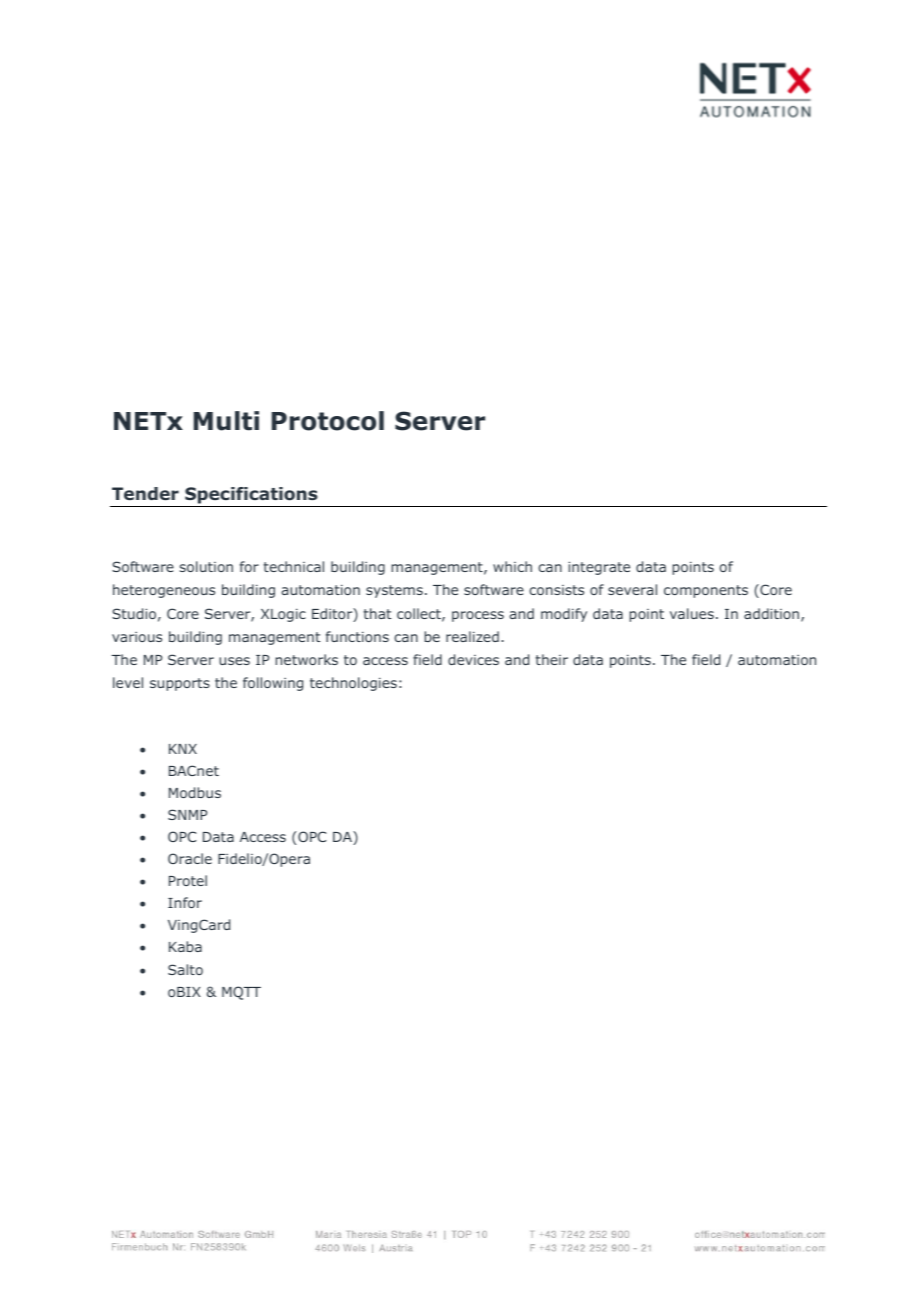 Image resolution: width=924 pixels, height=1308 pixels. What do you see at coordinates (241, 993) in the screenshot?
I see `MQTT` at bounding box center [241, 993].
